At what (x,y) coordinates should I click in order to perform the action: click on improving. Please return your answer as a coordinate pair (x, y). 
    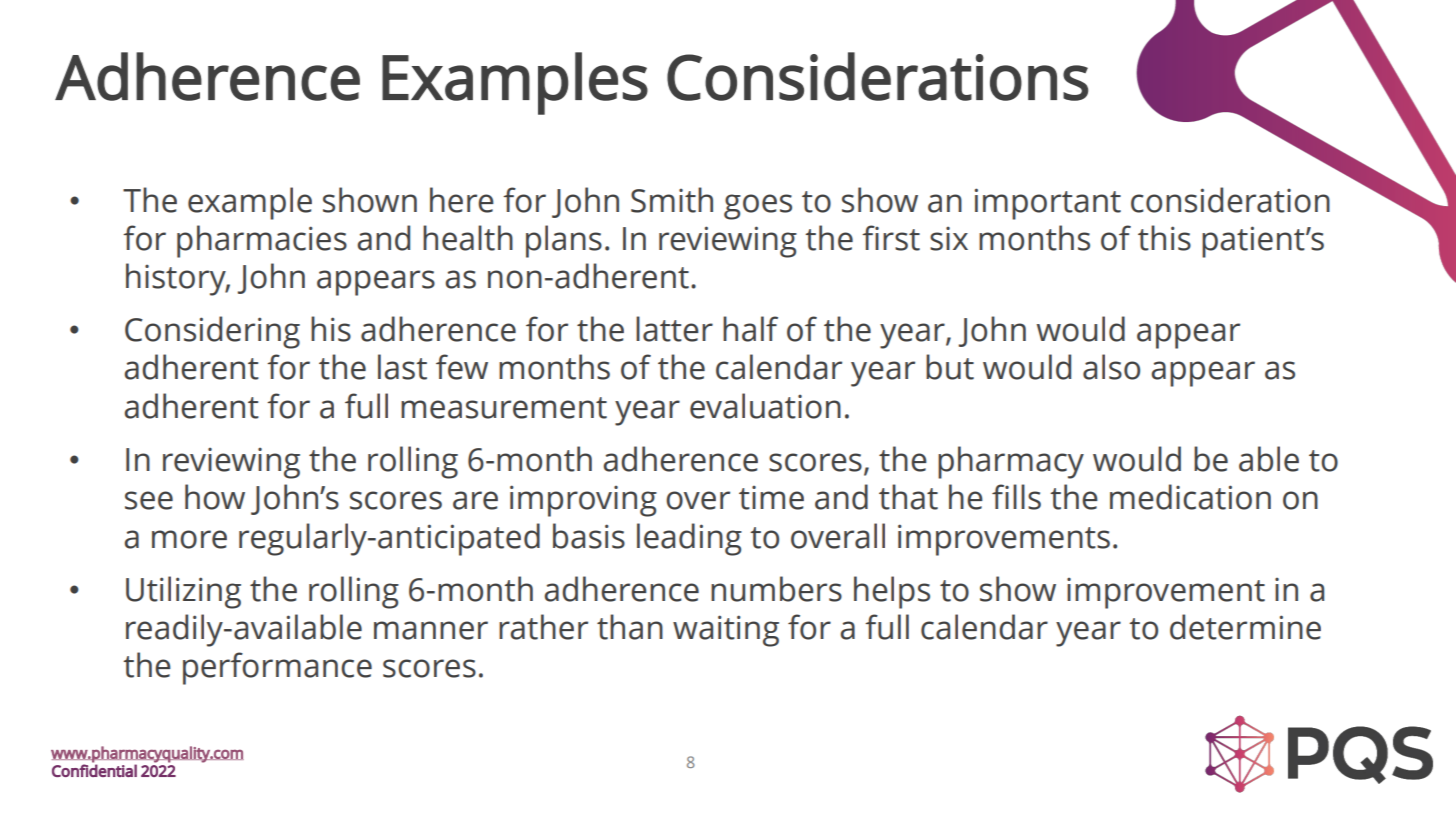
    Looking at the image, I should click on (583, 501).
